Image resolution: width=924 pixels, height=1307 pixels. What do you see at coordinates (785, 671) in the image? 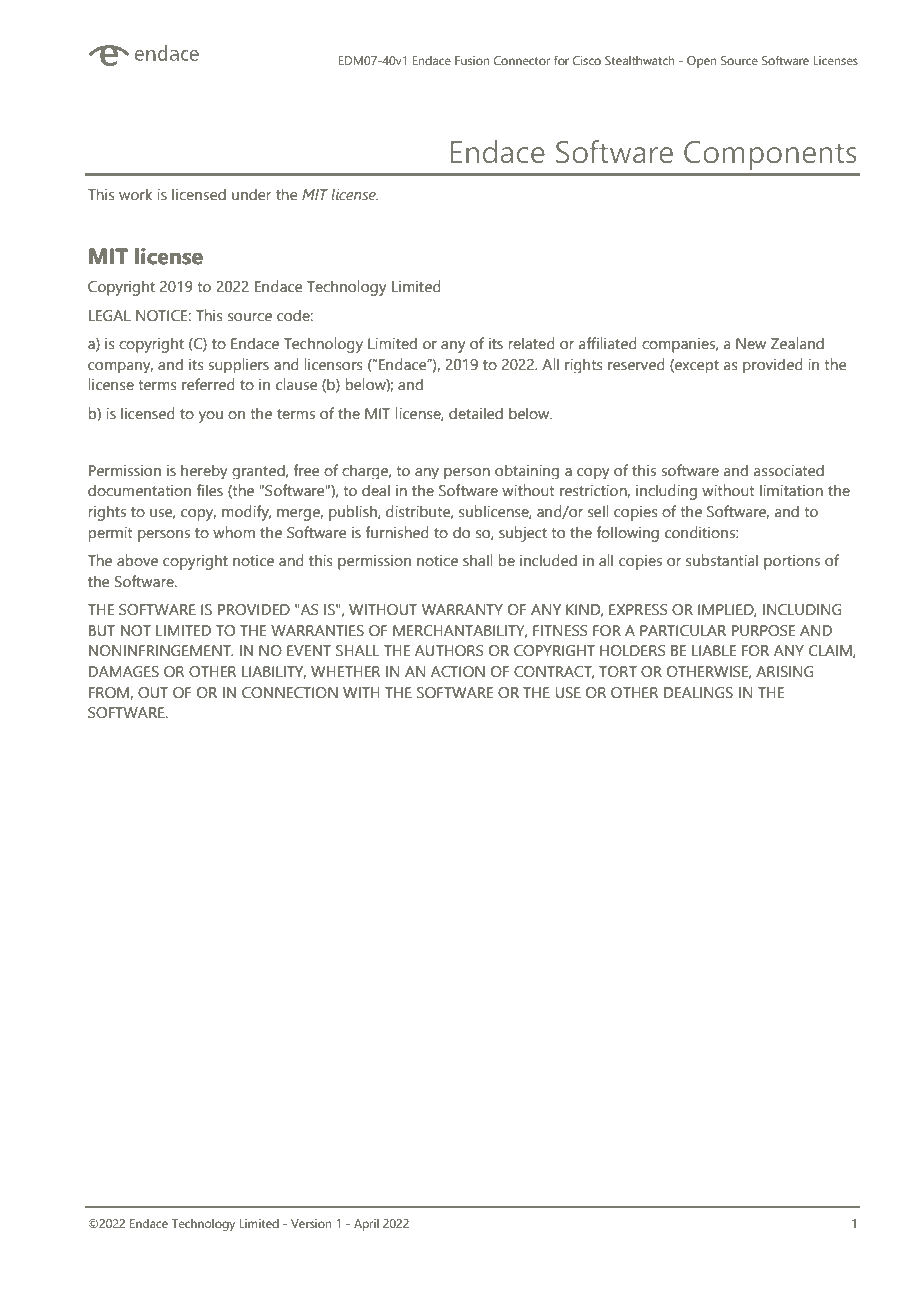
I see `ARISING` at bounding box center [785, 671].
